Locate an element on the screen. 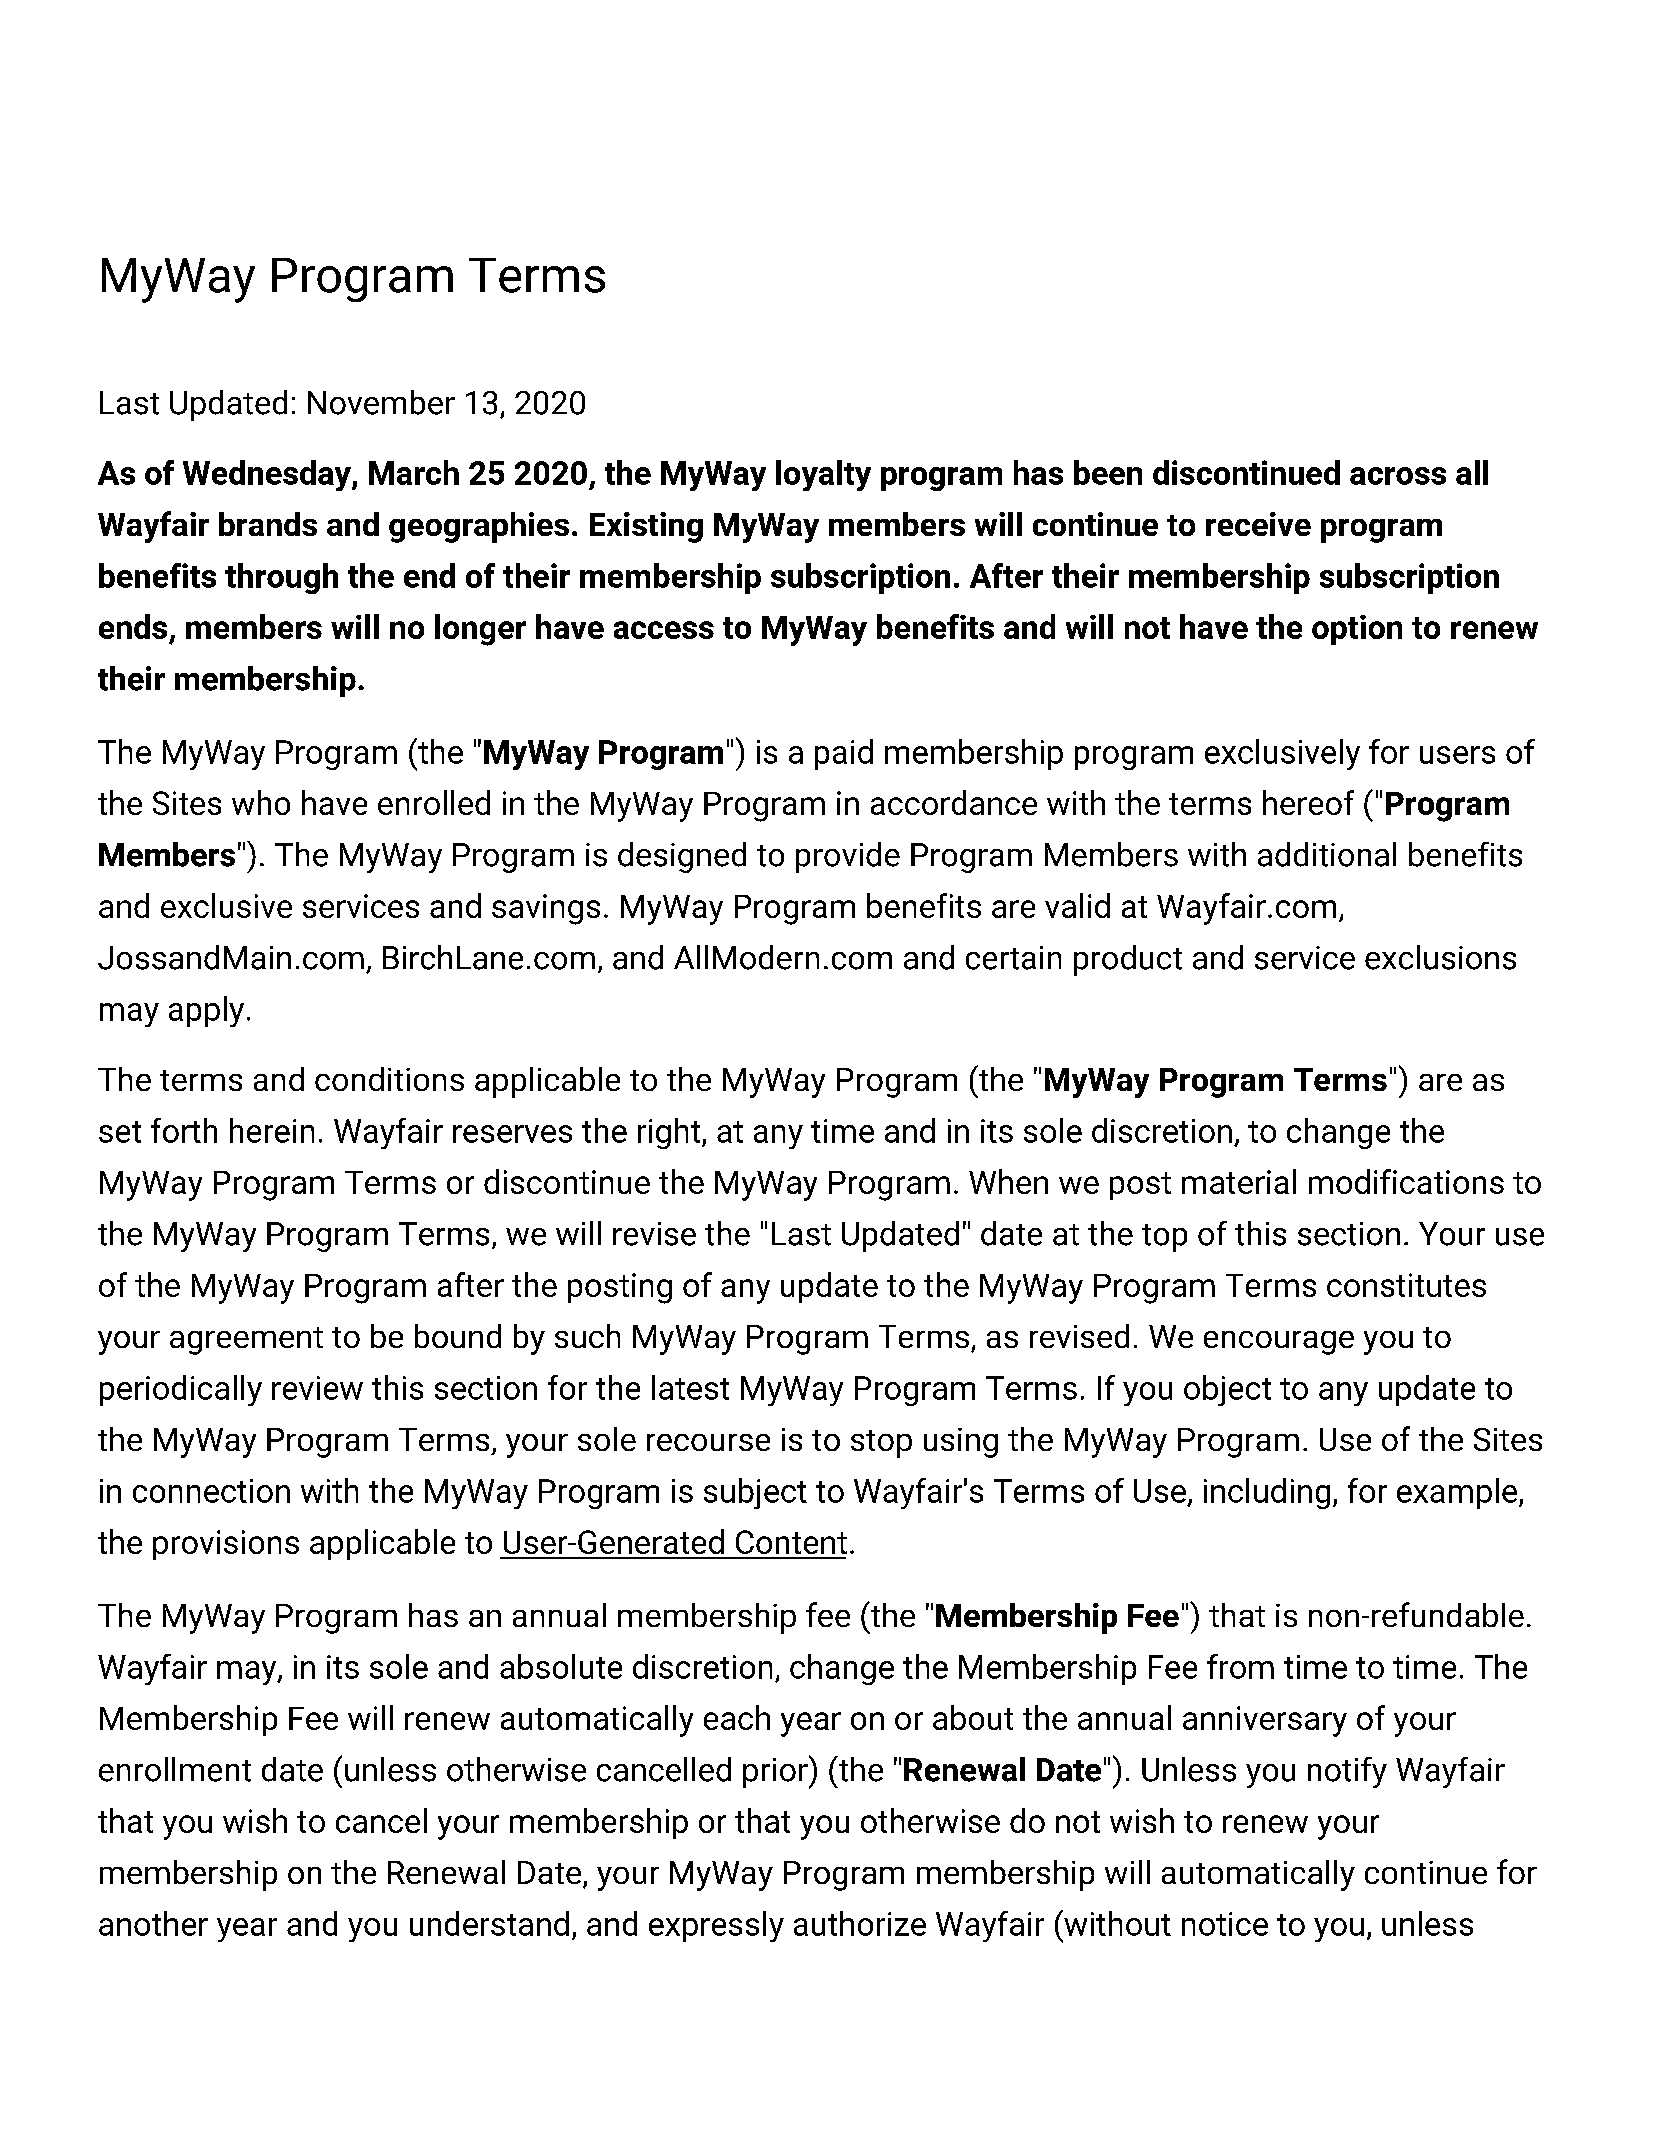 The image size is (1657, 2144). notice is located at coordinates (1225, 1924).
